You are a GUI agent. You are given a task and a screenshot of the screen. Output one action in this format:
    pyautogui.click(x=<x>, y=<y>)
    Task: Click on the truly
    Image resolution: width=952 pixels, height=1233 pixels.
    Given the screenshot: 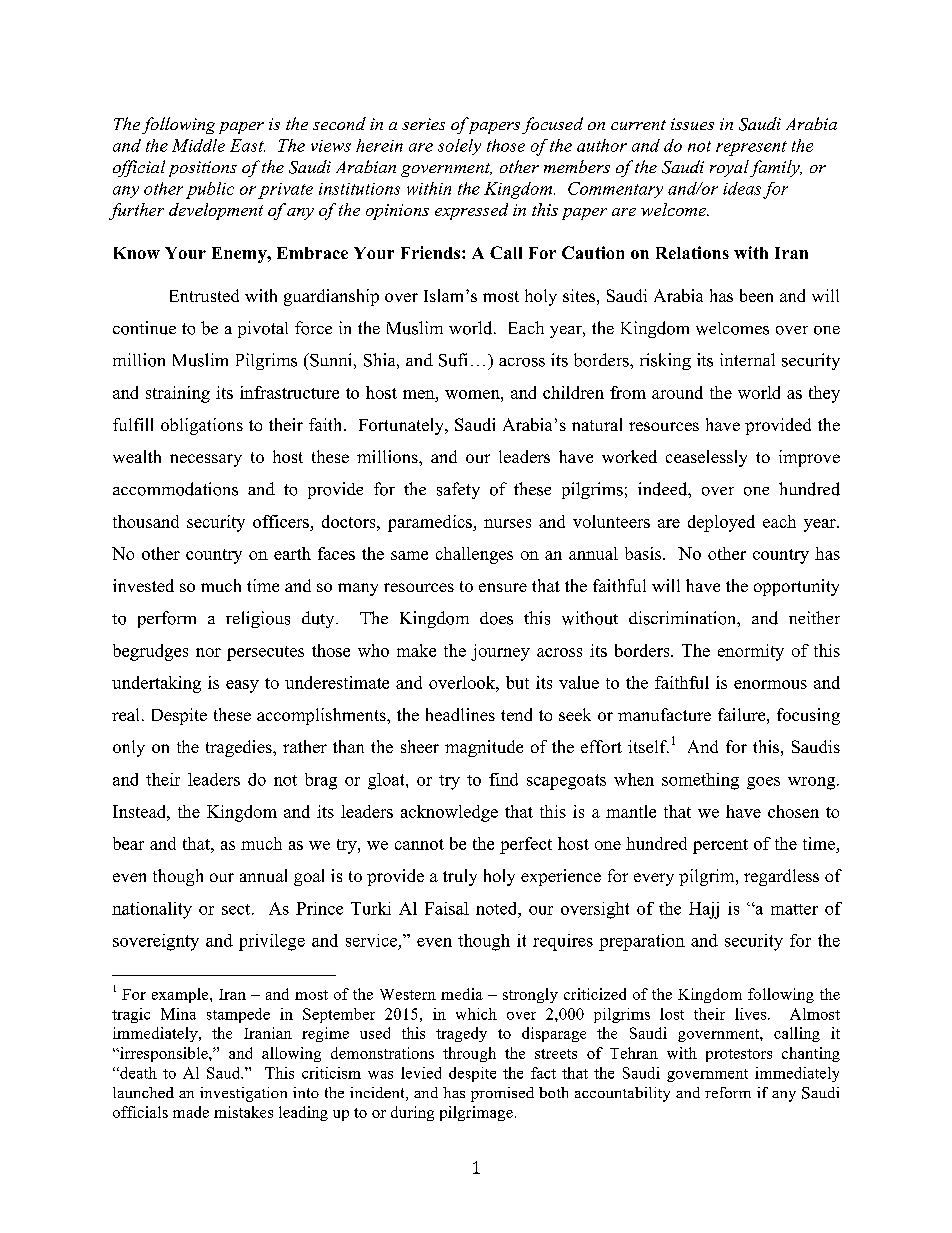 What is the action you would take?
    pyautogui.click(x=460, y=877)
